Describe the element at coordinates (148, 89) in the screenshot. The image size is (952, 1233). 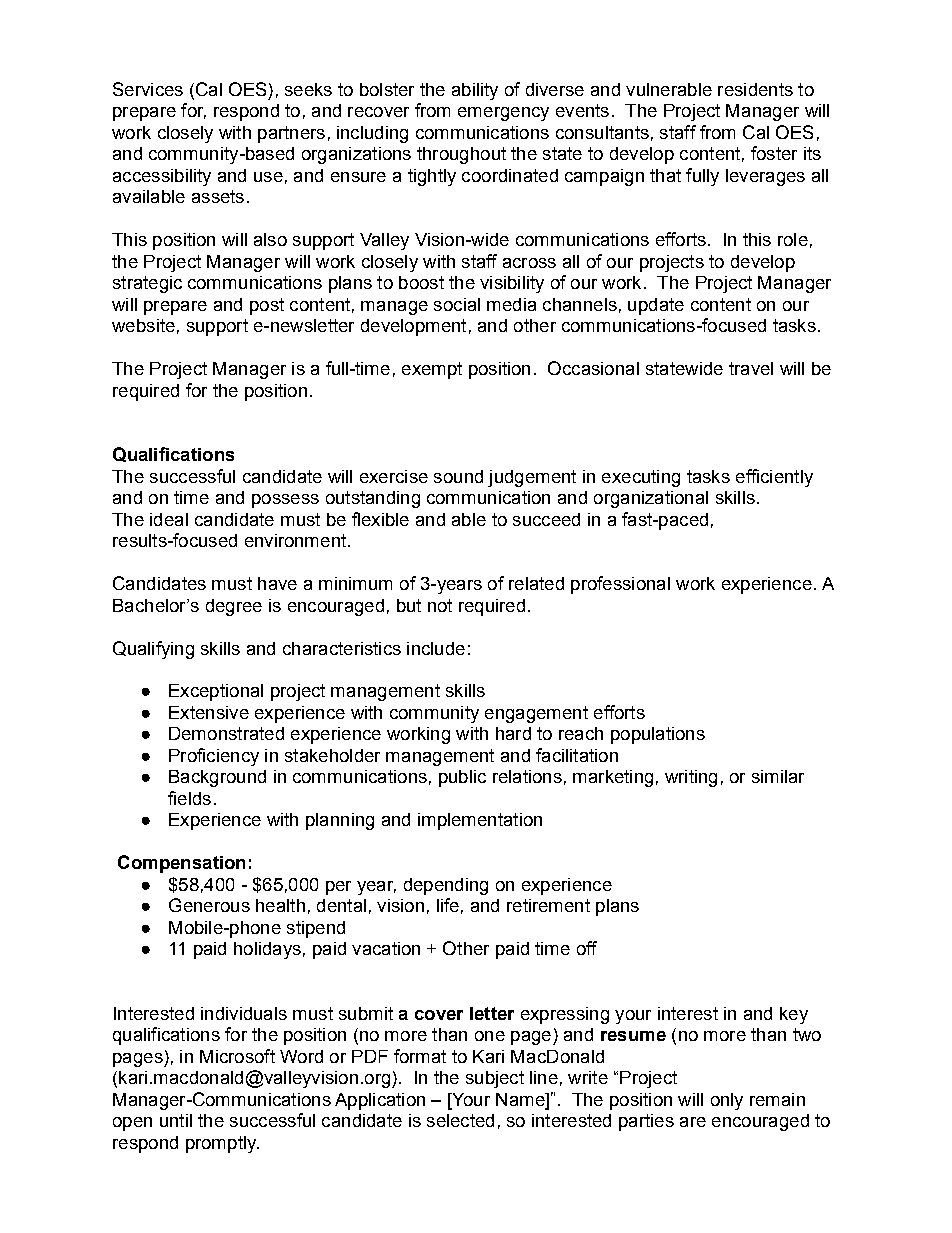
I see `Services` at that location.
